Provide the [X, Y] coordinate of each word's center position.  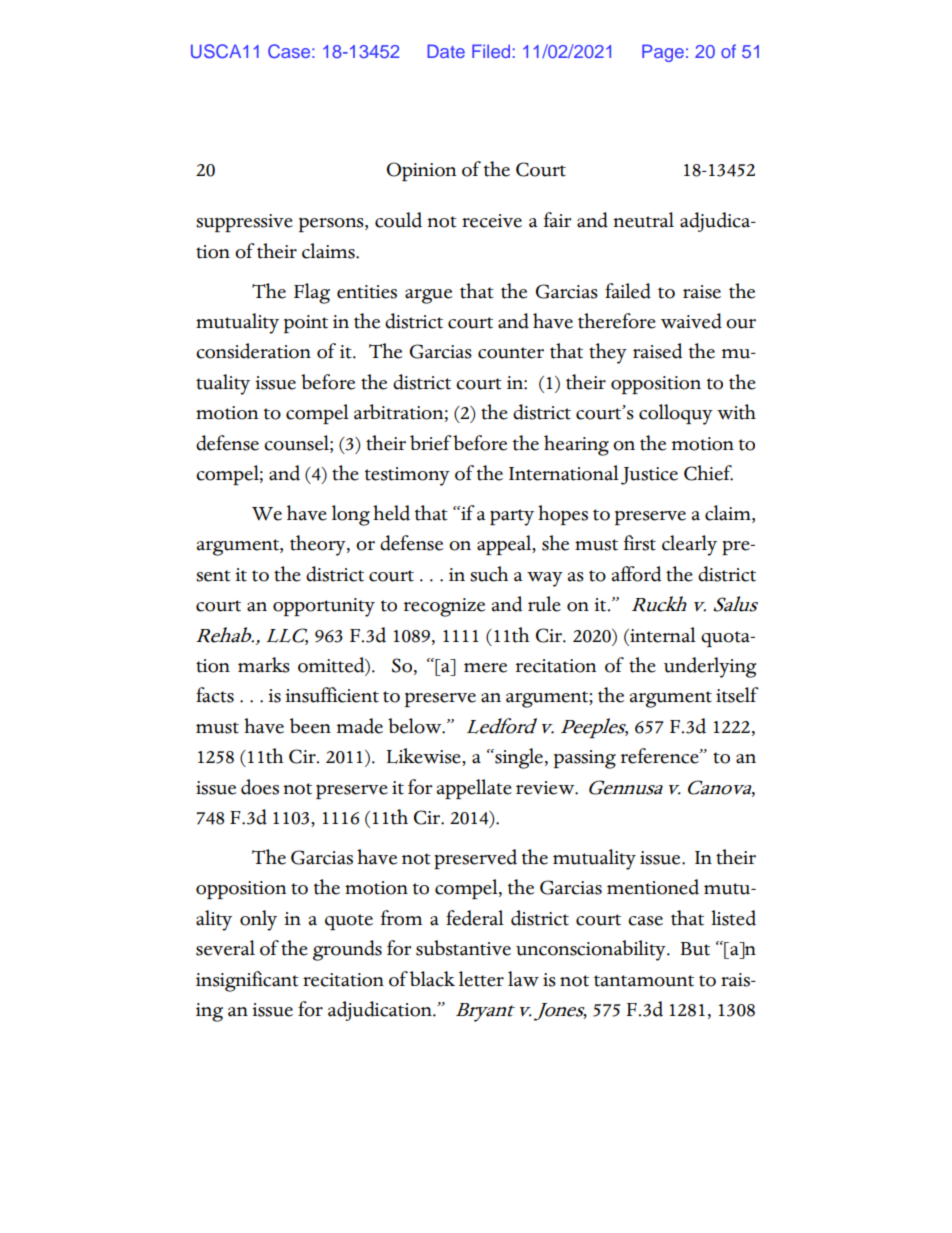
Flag [312, 293]
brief [431, 443]
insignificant [247, 981]
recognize [444, 607]
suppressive [244, 223]
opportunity [324, 607]
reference [661, 756]
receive [492, 221]
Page [663, 53]
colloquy [676, 414]
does [260, 787]
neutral [643, 220]
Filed [491, 51]
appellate [474, 789]
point [306, 324]
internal [662, 635]
